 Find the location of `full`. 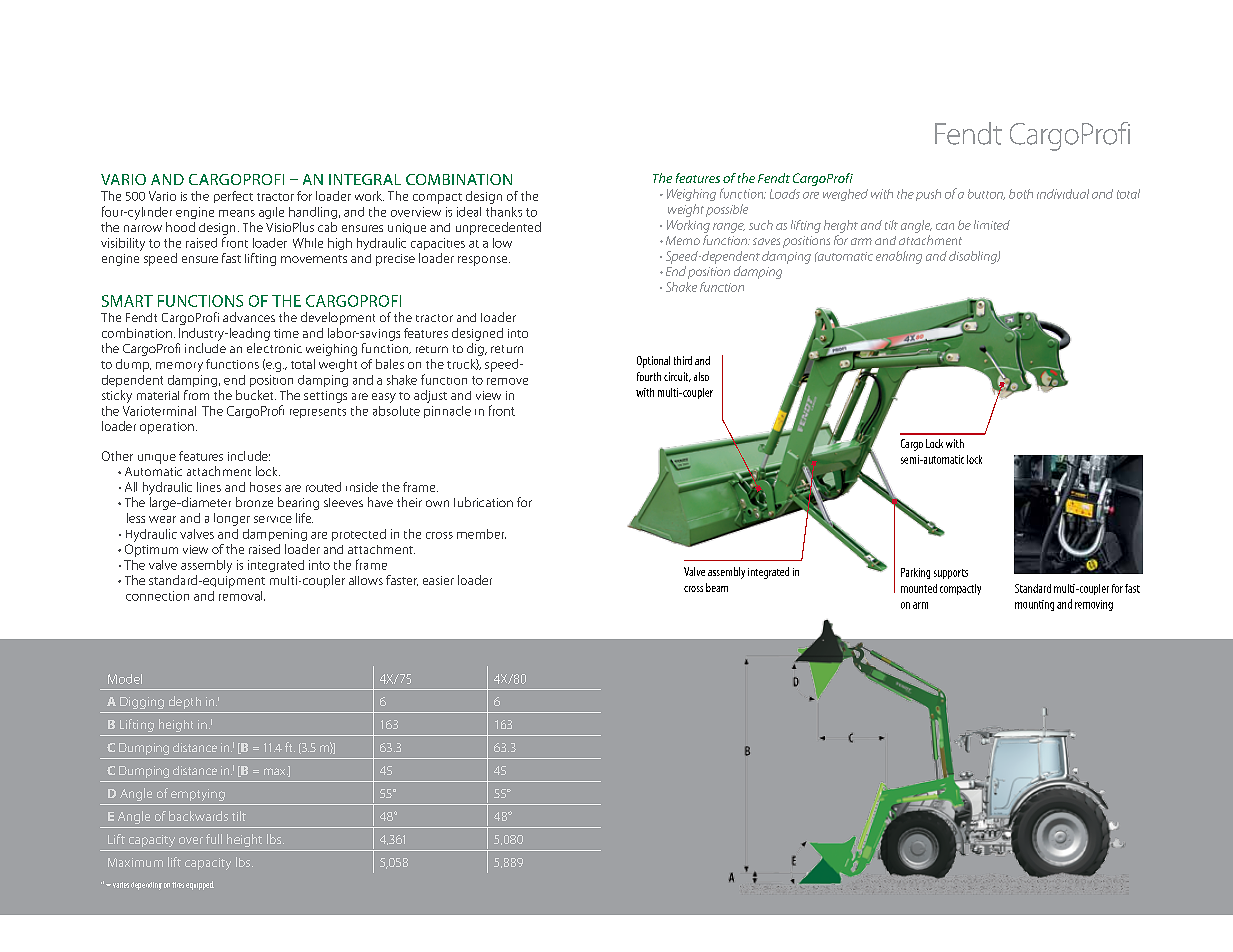

full is located at coordinates (214, 839).
